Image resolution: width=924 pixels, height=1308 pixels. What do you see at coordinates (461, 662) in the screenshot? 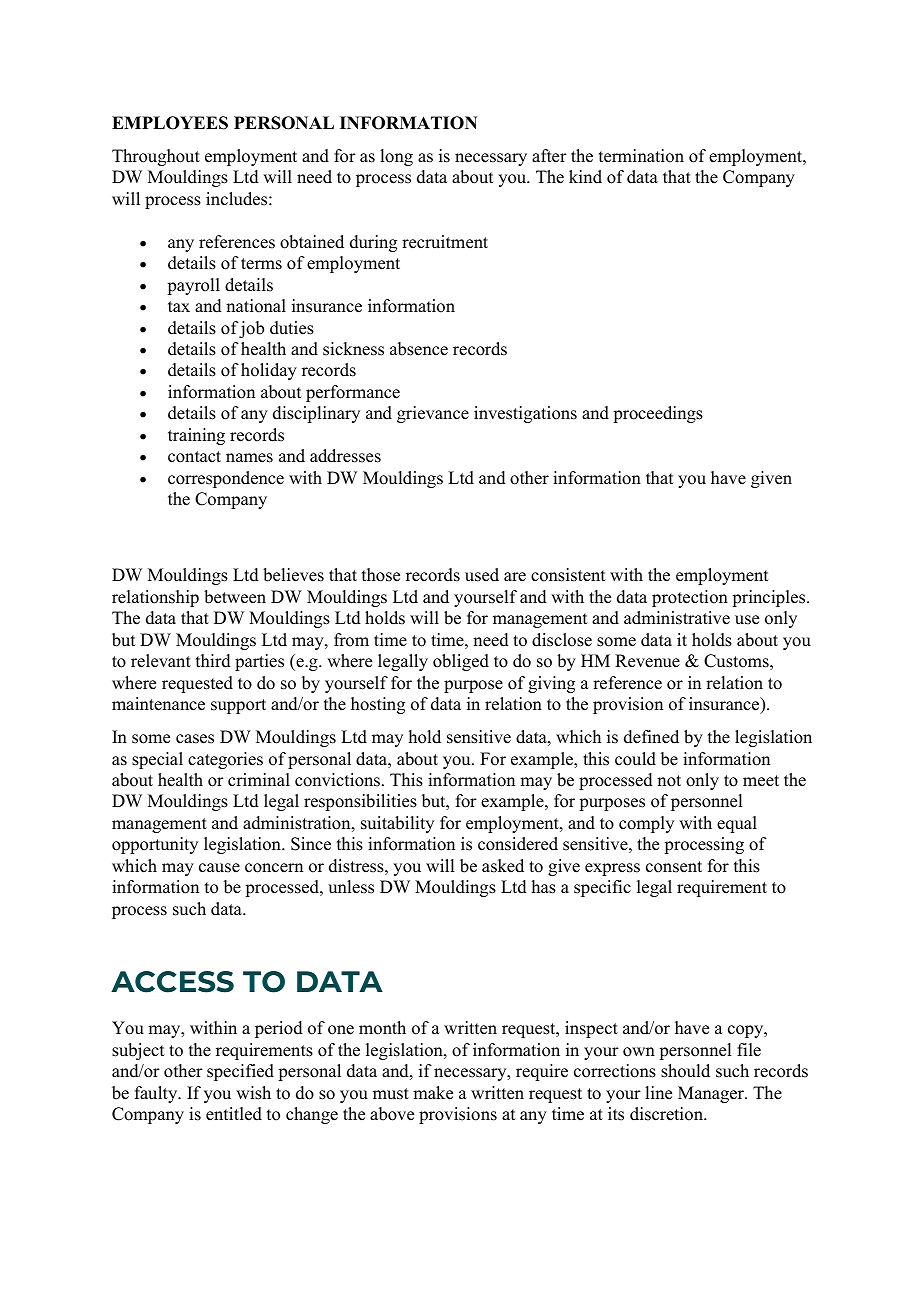
I see `obliged` at bounding box center [461, 662].
